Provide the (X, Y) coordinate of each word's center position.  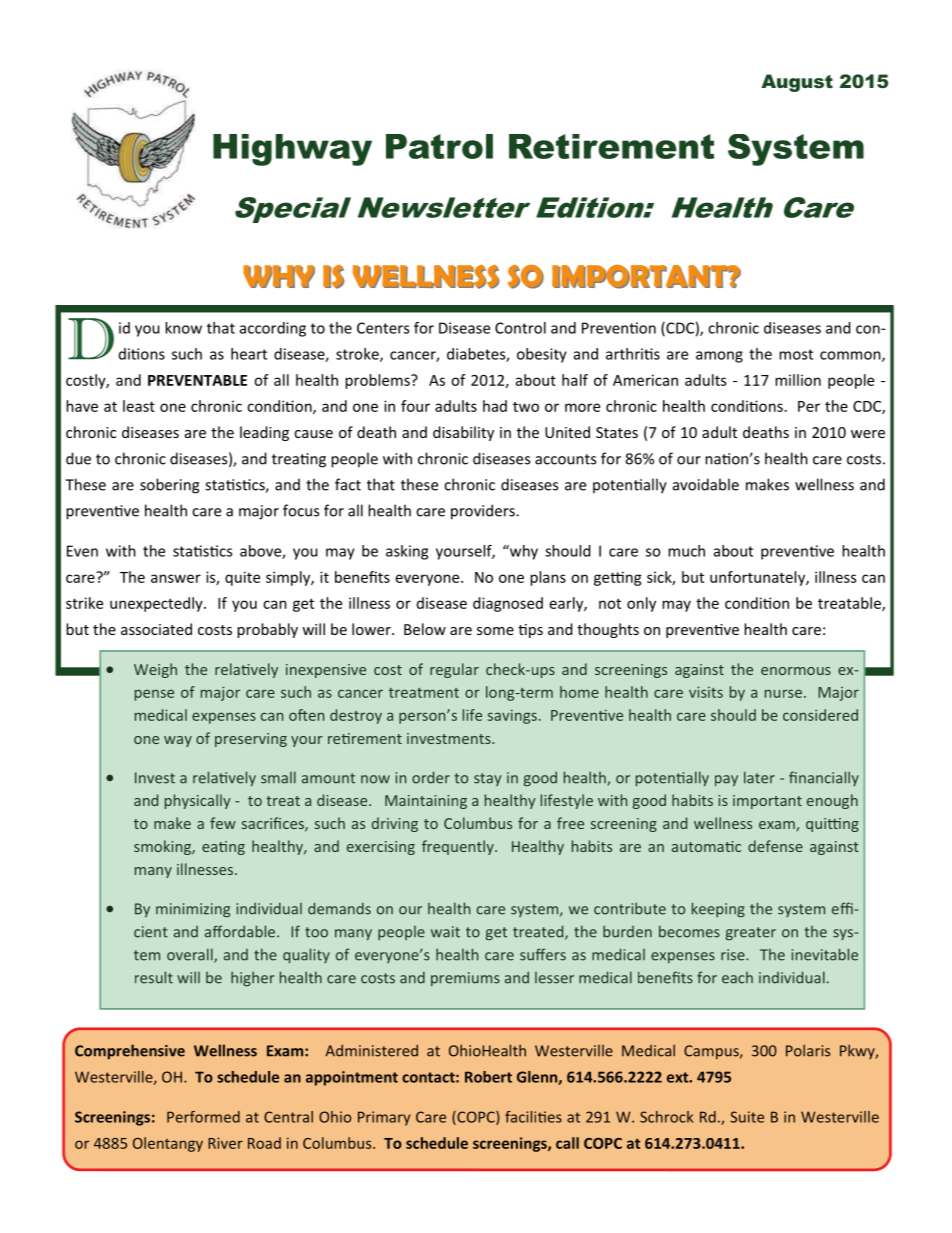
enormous (796, 671)
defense (775, 846)
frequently (459, 847)
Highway (292, 150)
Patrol (439, 146)
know (183, 328)
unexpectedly (157, 604)
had (495, 406)
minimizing (193, 910)
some (495, 631)
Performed (203, 1117)
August (797, 83)
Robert (488, 1077)
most (796, 354)
